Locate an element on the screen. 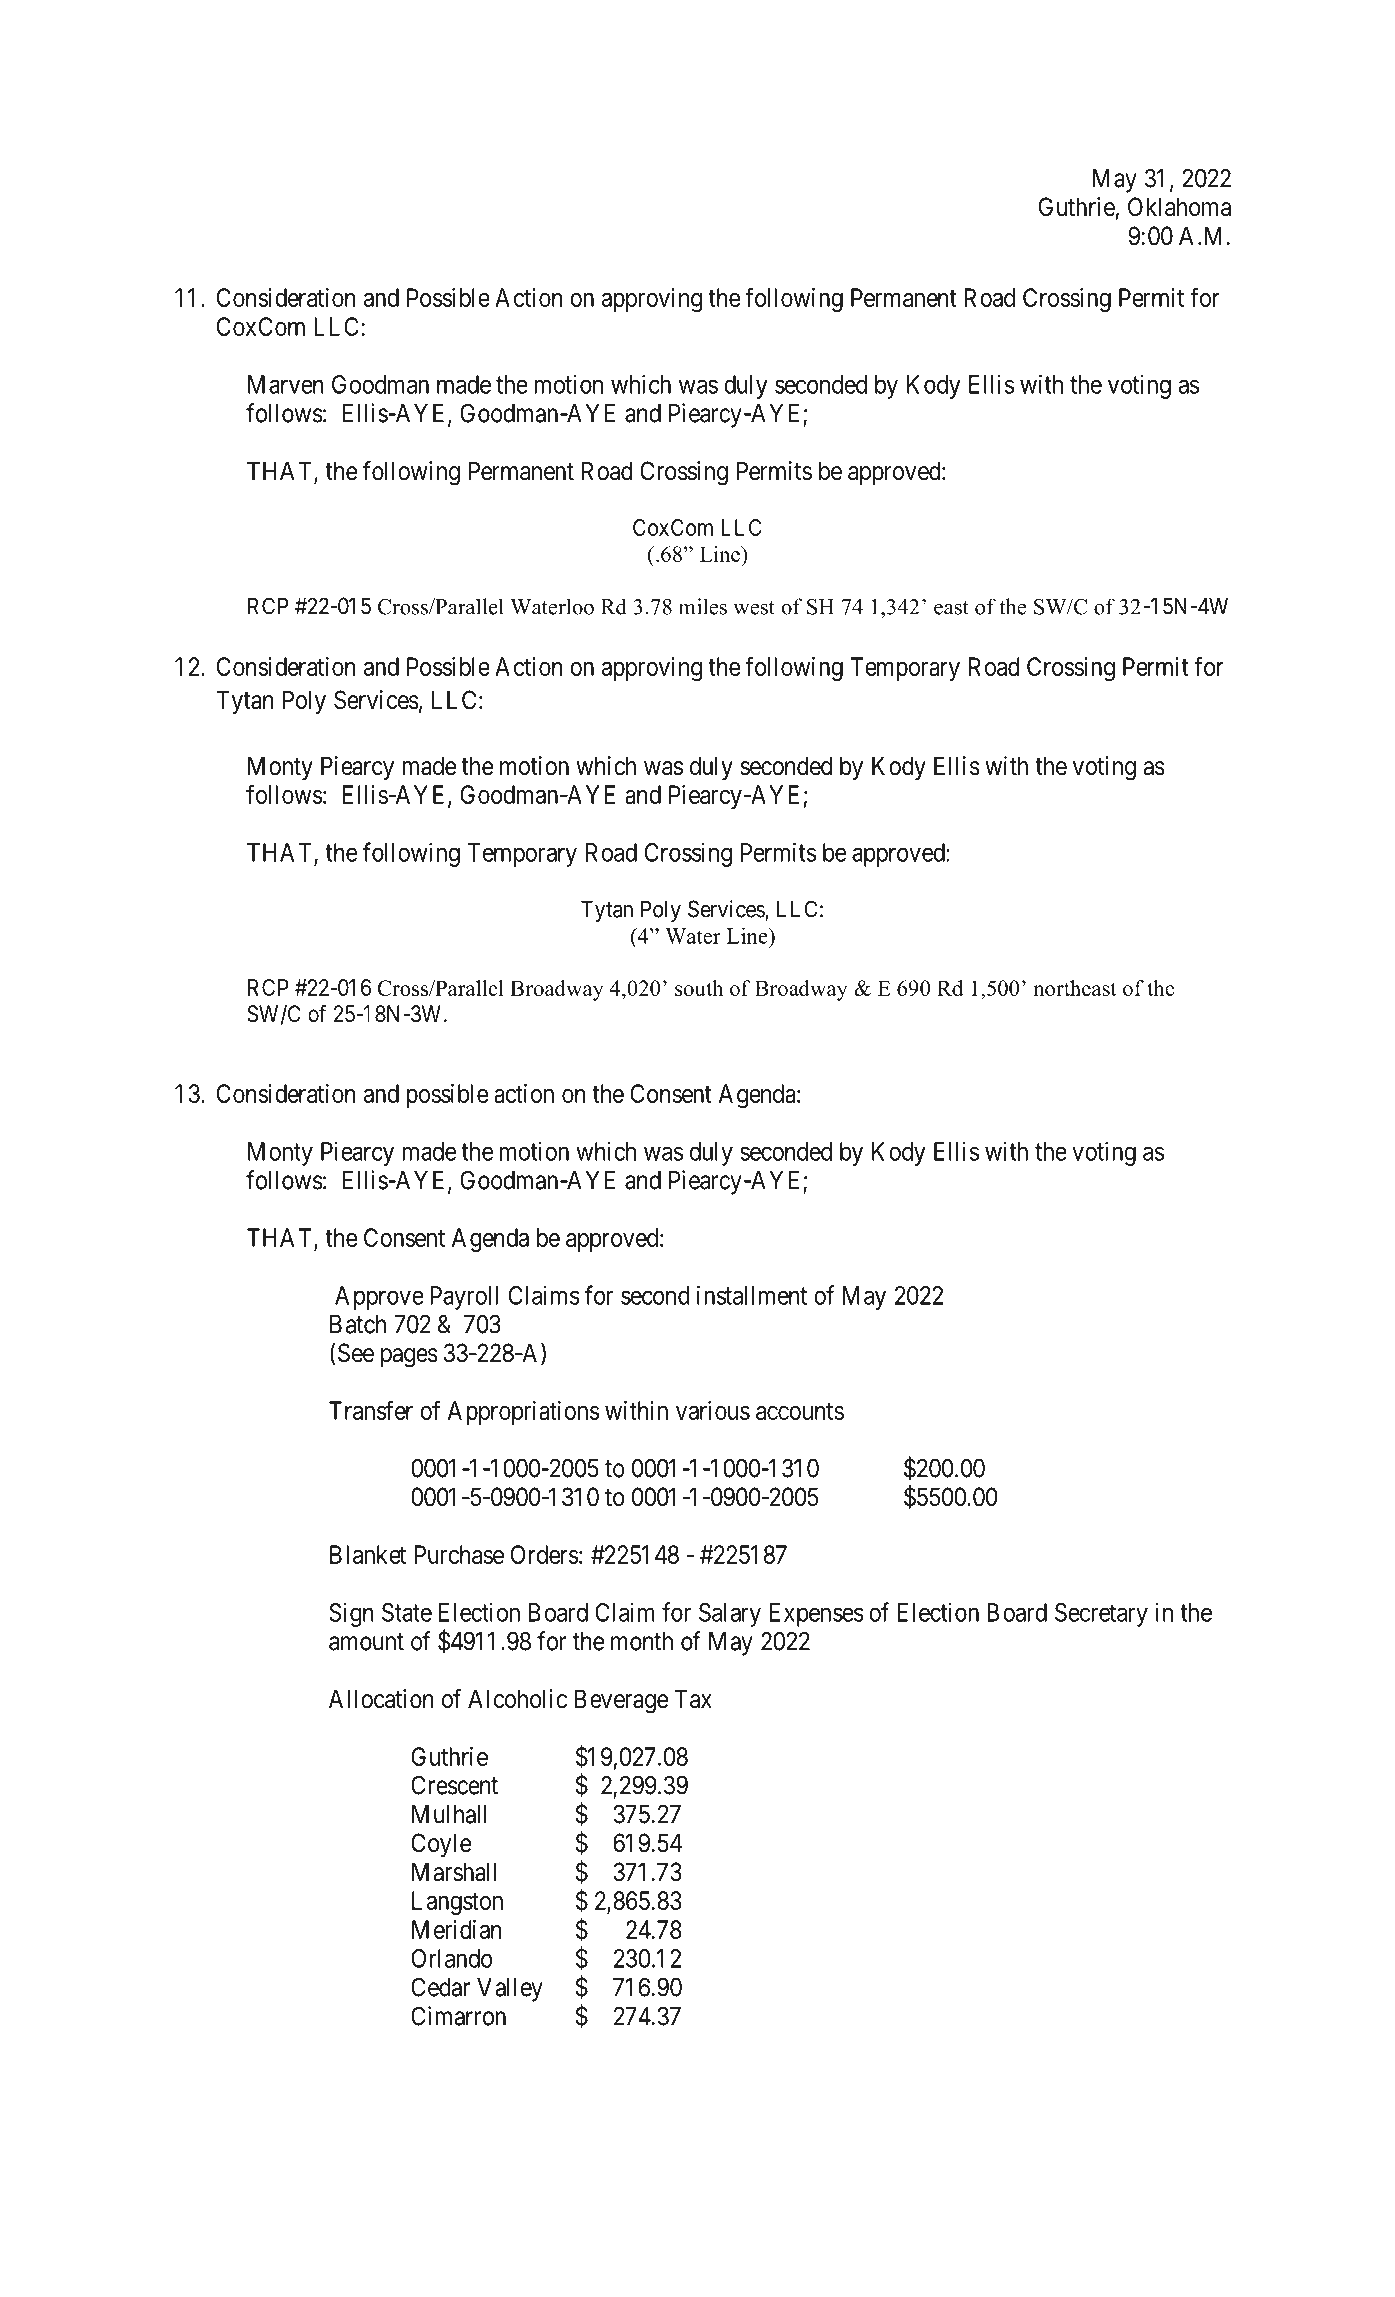  miles is located at coordinates (702, 606).
